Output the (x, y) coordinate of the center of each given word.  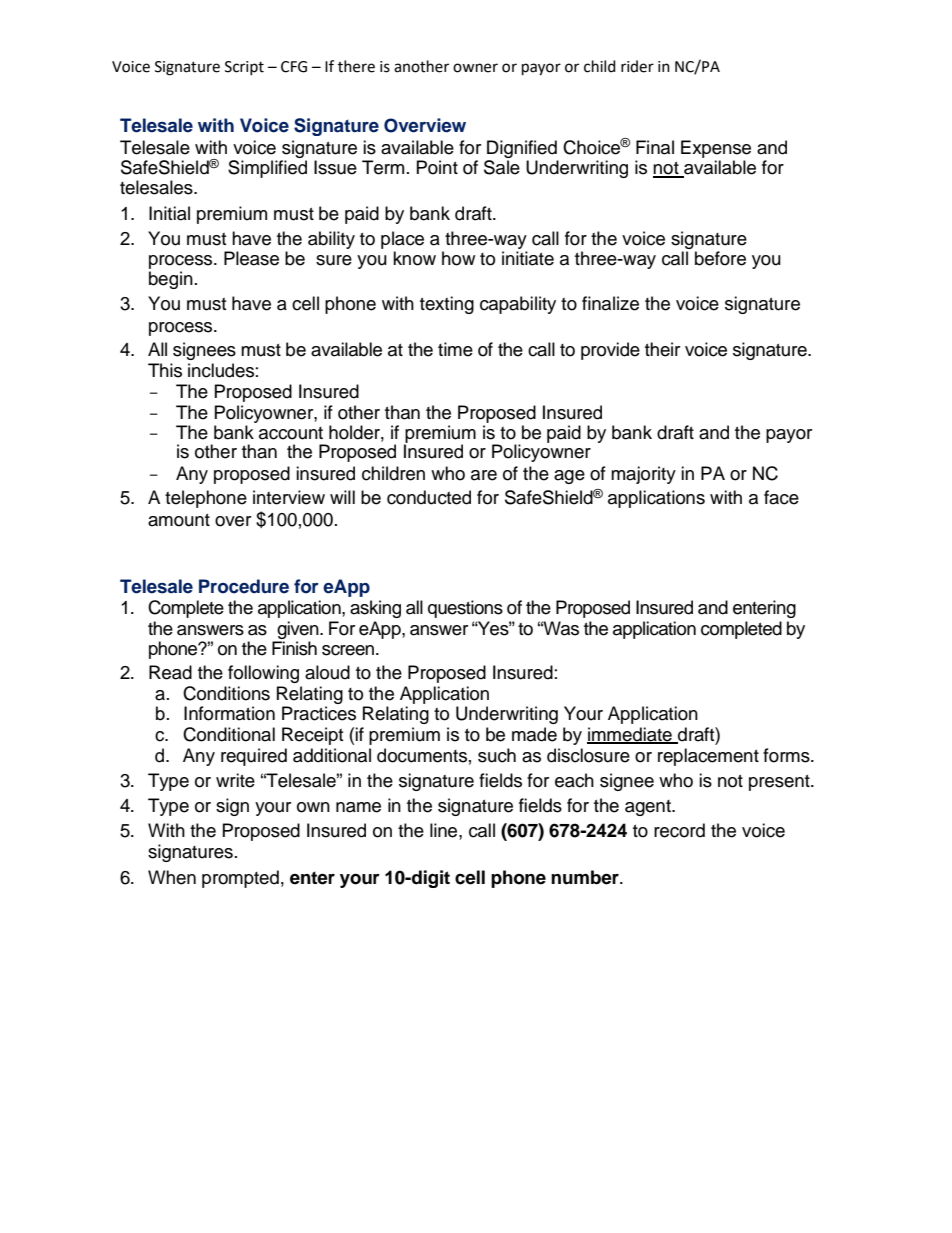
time (455, 349)
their (662, 349)
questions (465, 609)
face (781, 497)
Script (244, 68)
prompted (240, 879)
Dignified (522, 149)
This (165, 370)
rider (637, 66)
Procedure (244, 586)
